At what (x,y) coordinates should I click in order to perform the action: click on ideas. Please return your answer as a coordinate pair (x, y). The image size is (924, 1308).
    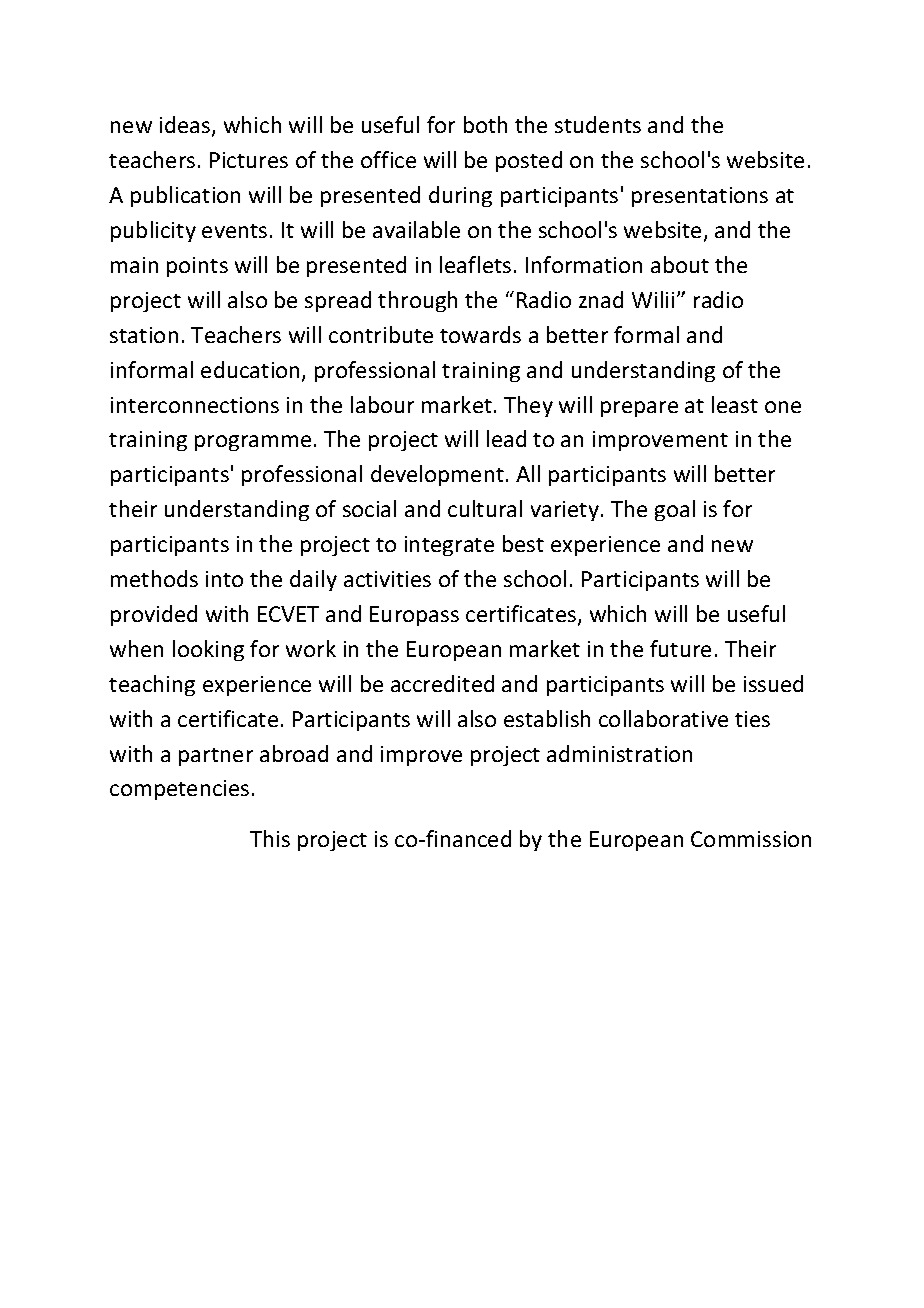
    Looking at the image, I should click on (186, 126).
